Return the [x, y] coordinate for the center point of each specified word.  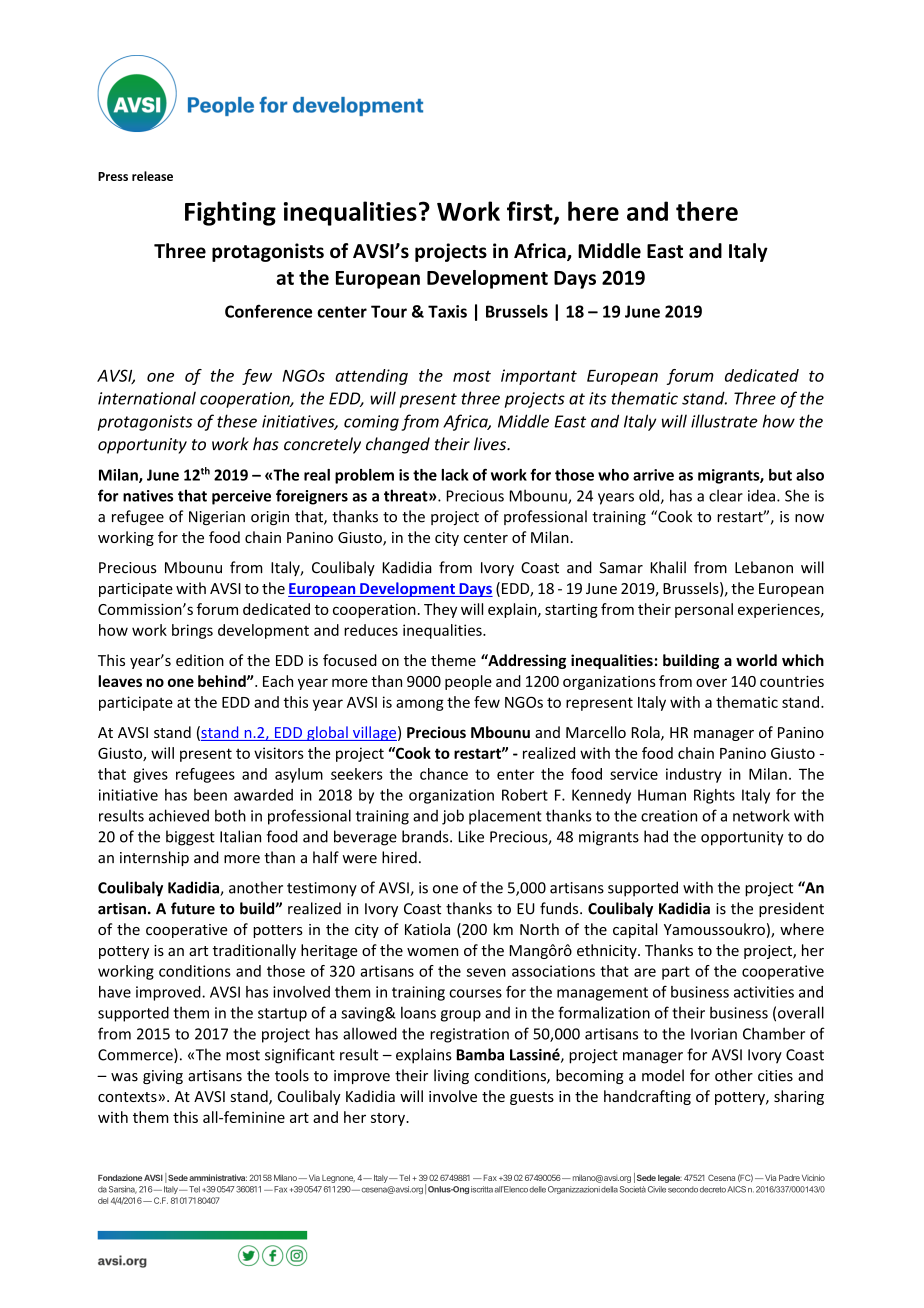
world [756, 660]
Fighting [230, 213]
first [531, 212]
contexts [127, 1097]
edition [200, 660]
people [468, 682]
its [598, 398]
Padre [789, 1178]
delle [537, 1189]
